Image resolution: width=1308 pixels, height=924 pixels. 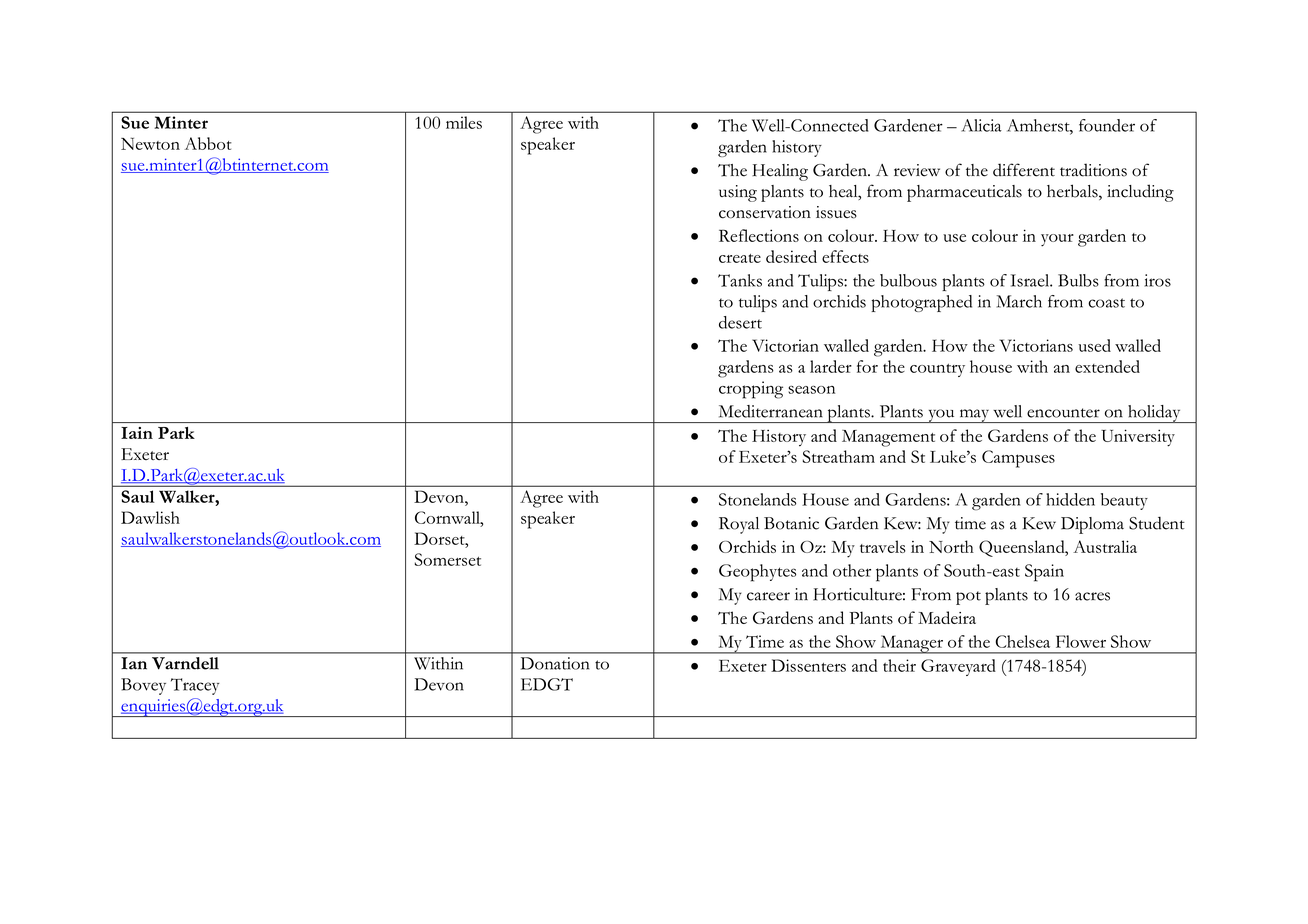 I want to click on Bulbs, so click(x=1078, y=280).
